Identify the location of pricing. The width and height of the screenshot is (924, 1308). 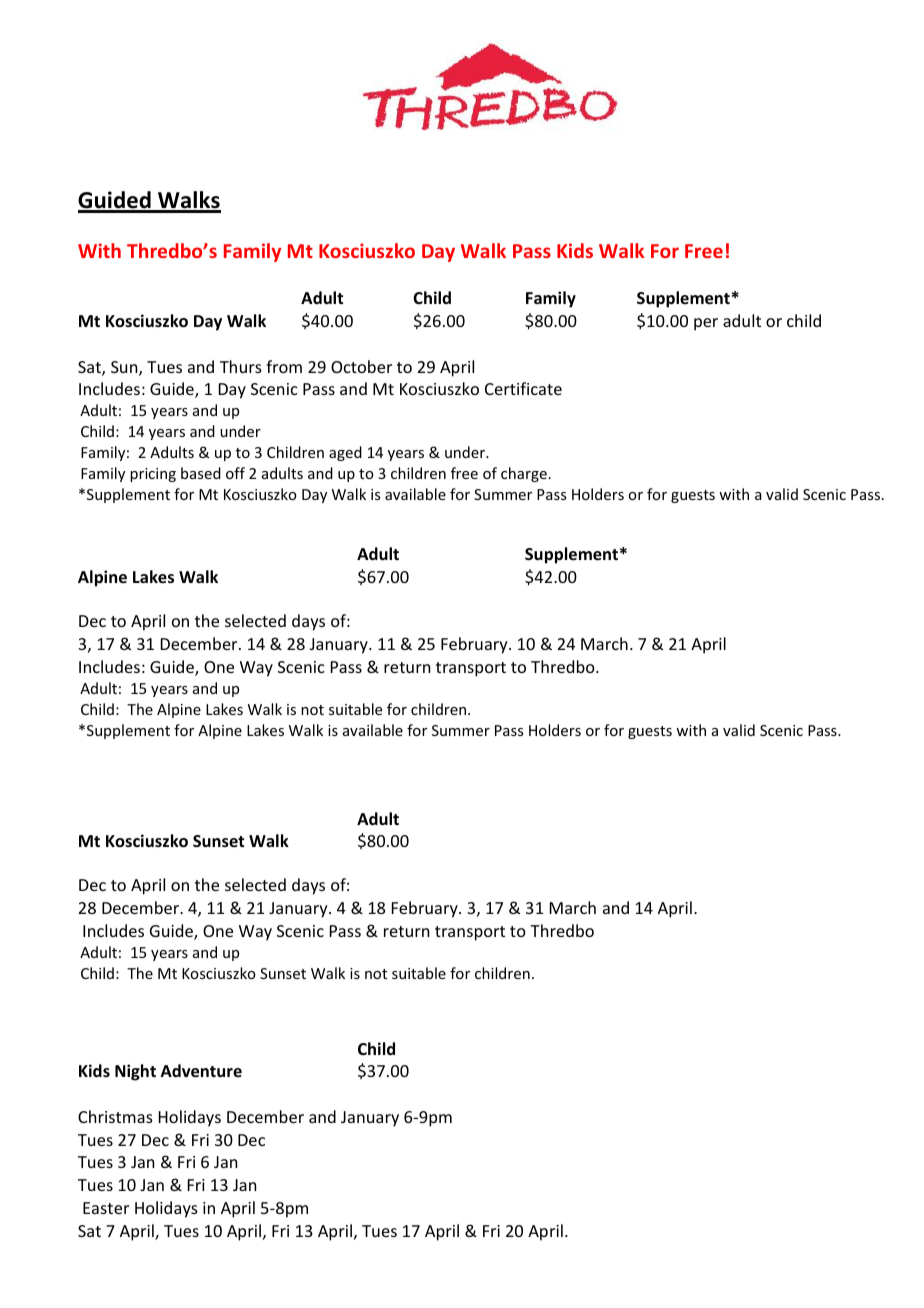
(153, 475).
